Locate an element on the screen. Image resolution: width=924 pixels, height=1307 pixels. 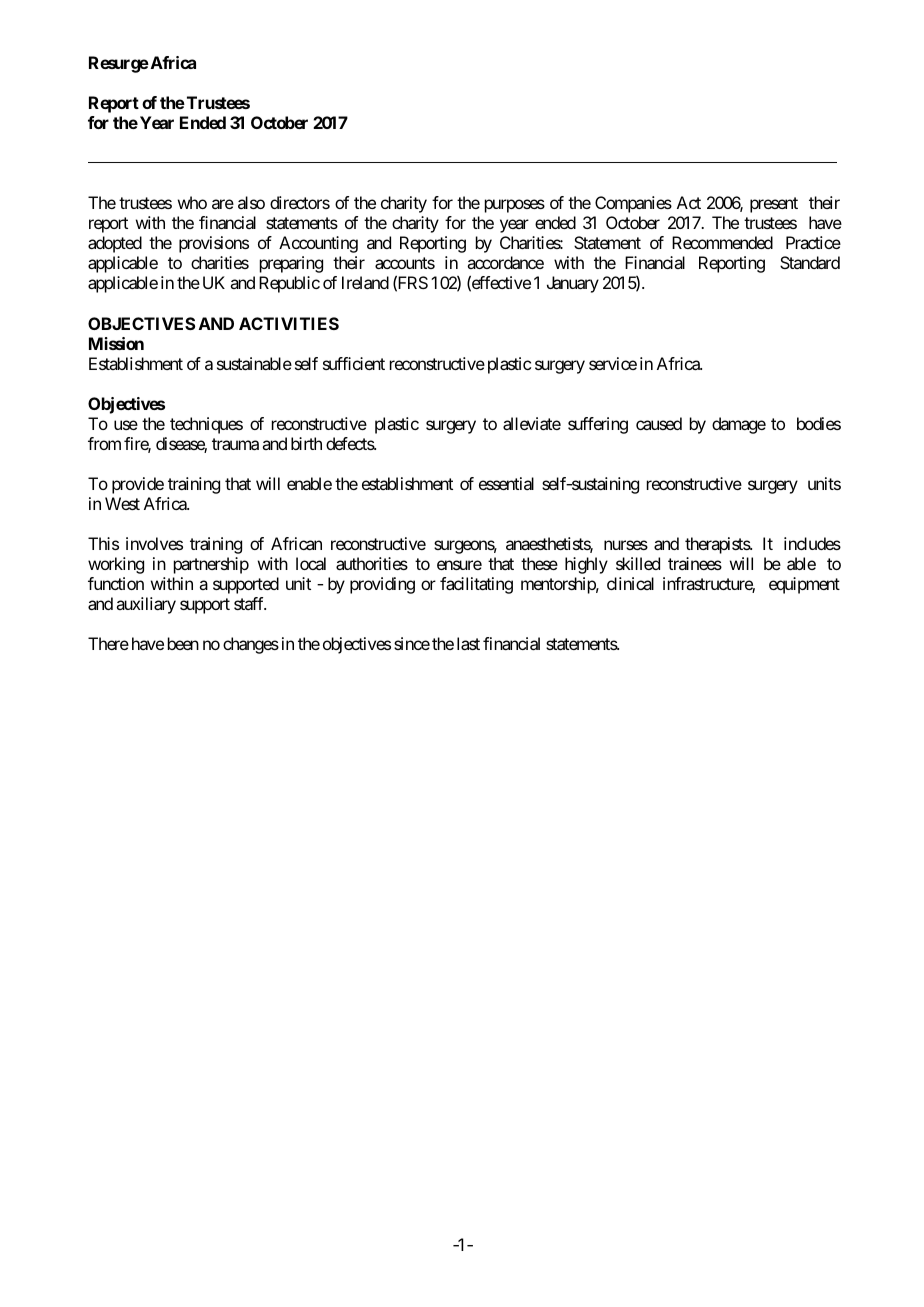
provide is located at coordinates (138, 485).
